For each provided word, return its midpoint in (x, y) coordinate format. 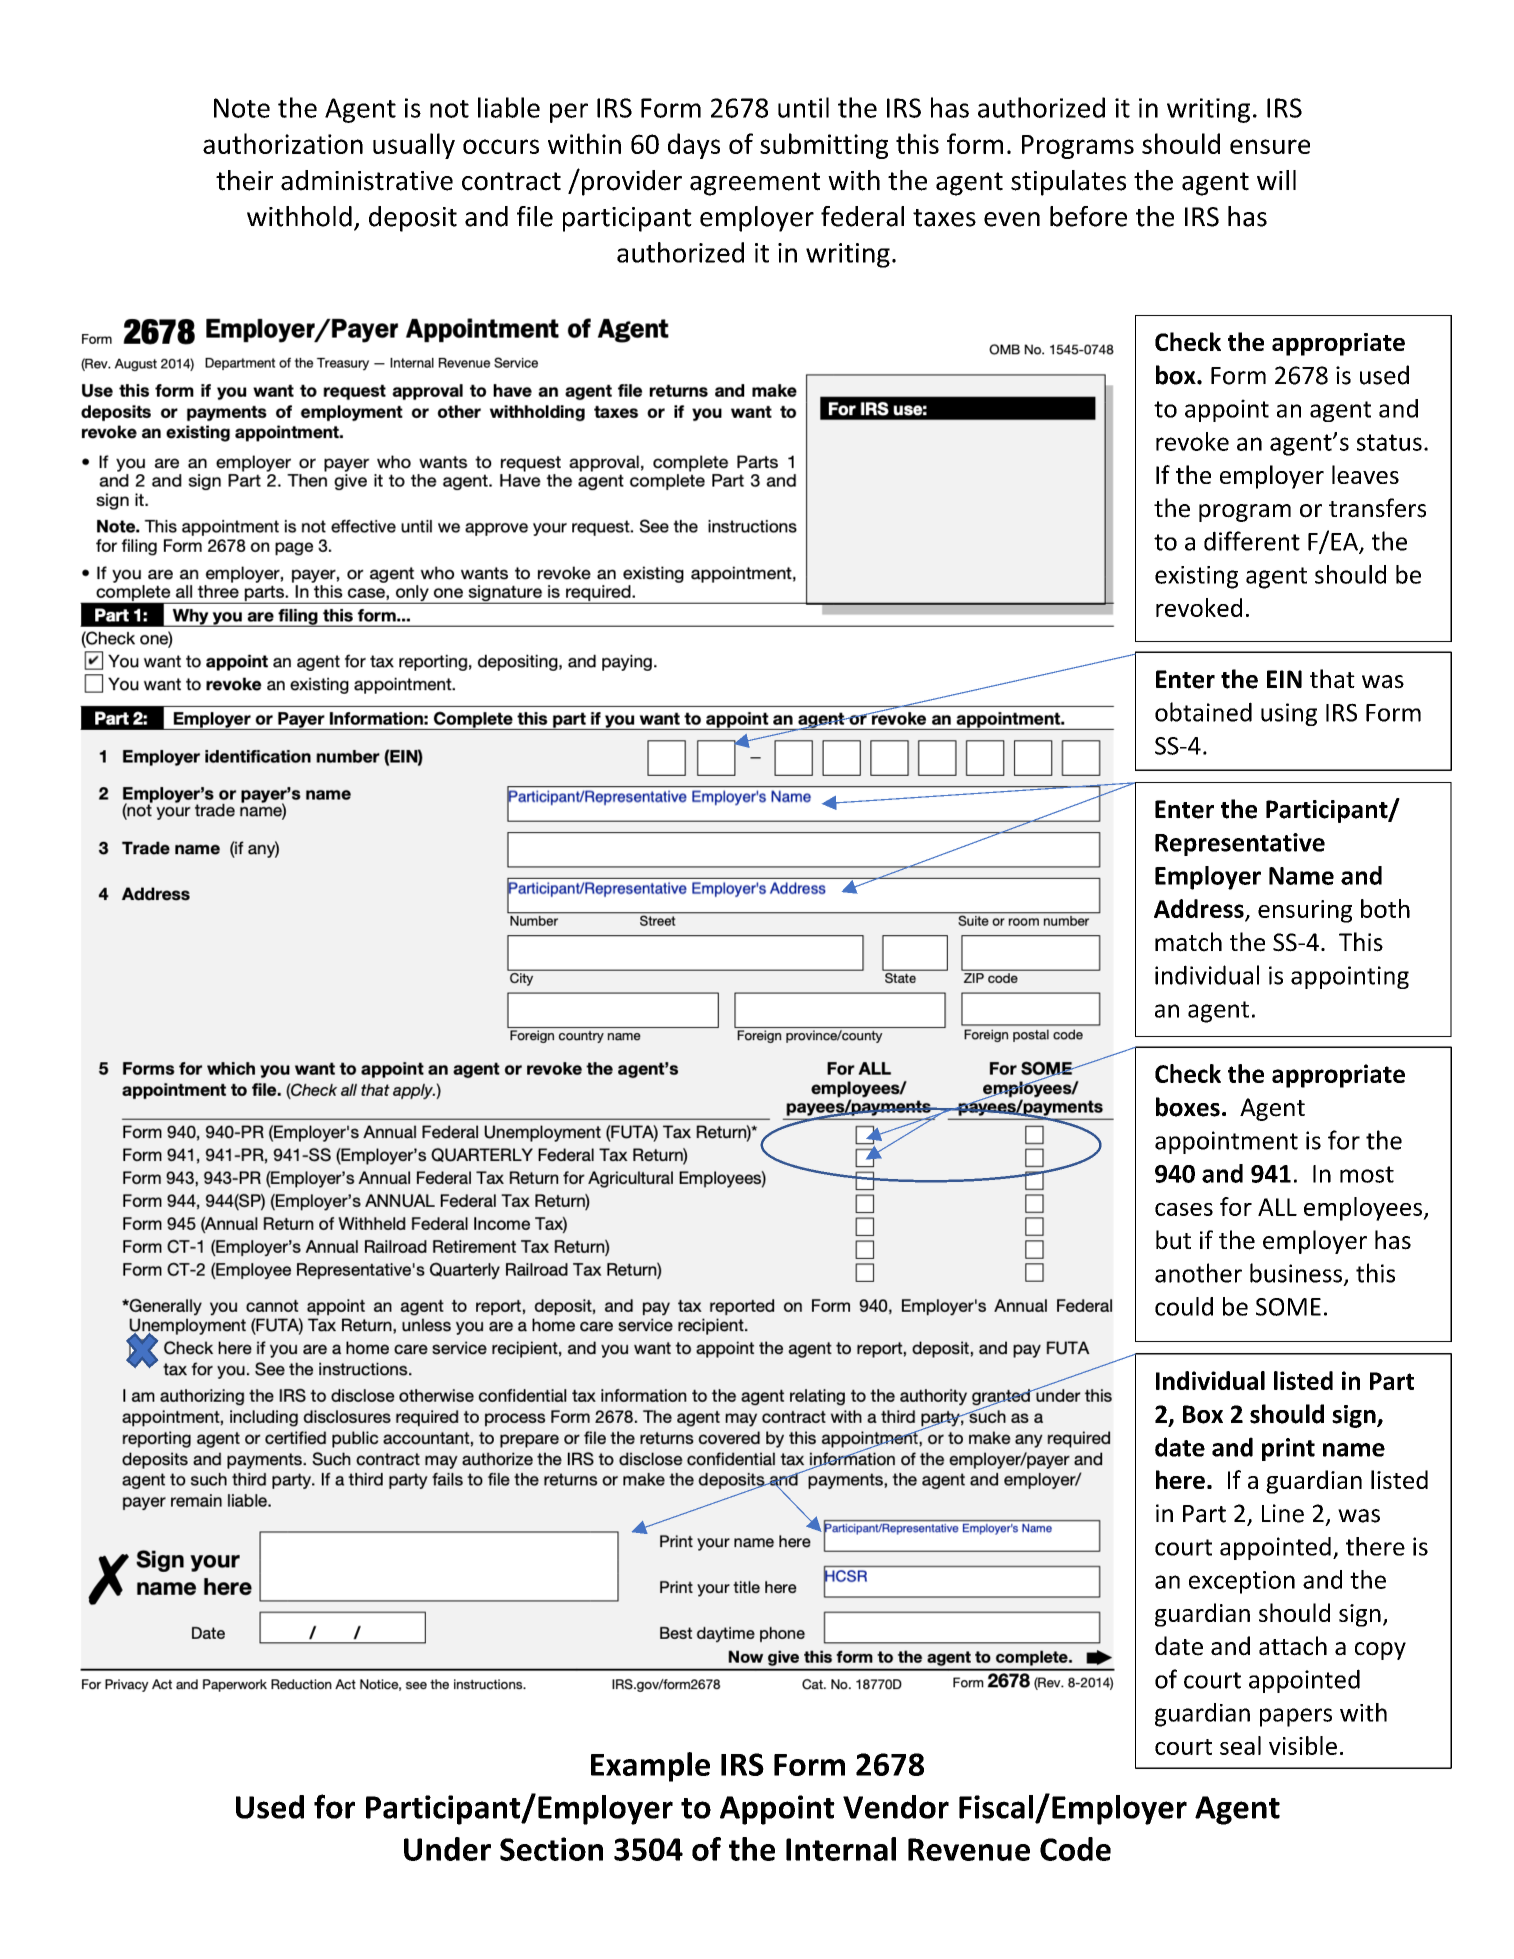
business (1296, 1273)
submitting (824, 146)
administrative (367, 180)
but (1173, 1240)
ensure (1270, 146)
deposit (413, 219)
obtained (1203, 712)
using (1289, 714)
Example (650, 1767)
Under (447, 1849)
